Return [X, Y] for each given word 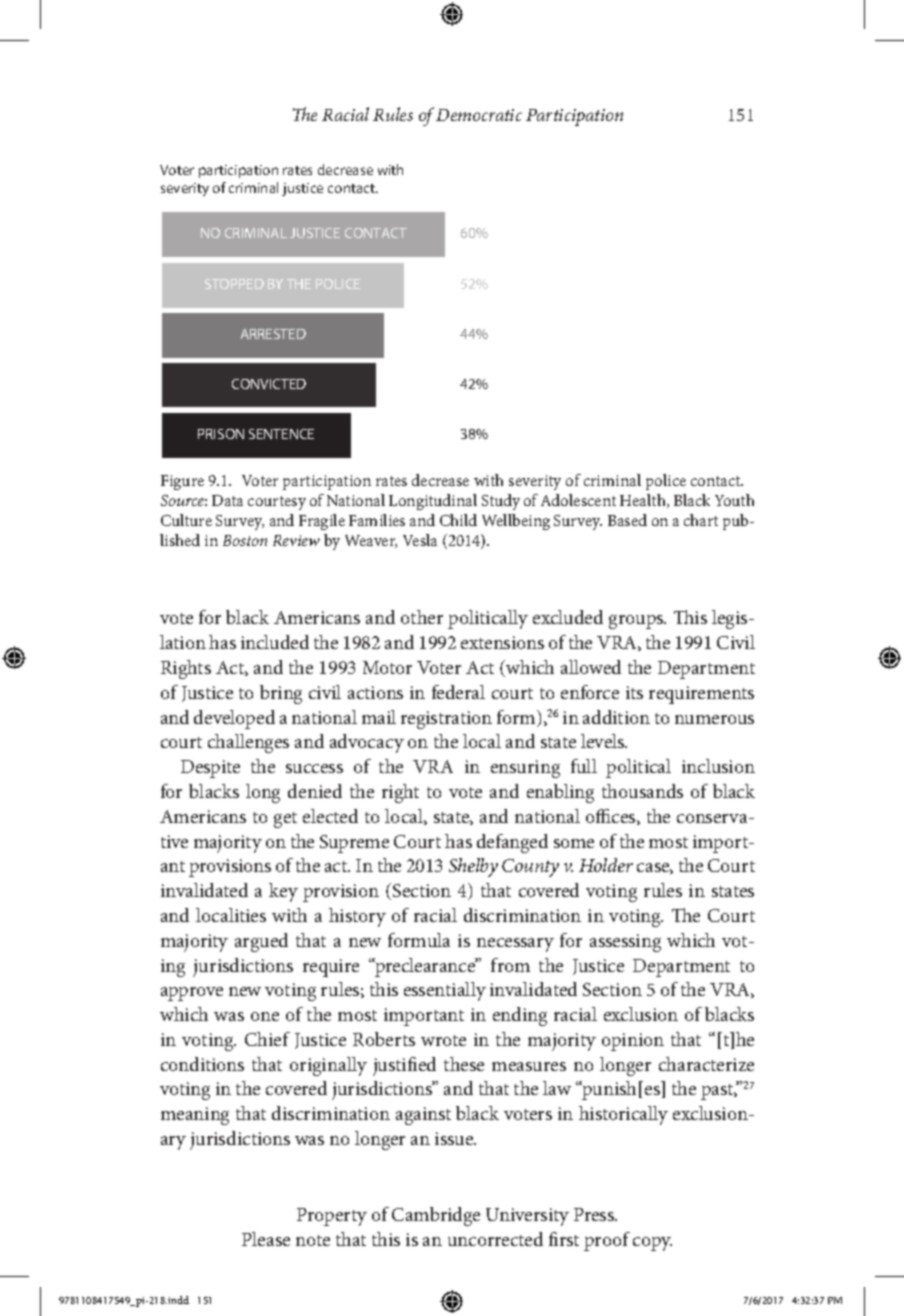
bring [281, 694]
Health [644, 501]
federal [458, 692]
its [634, 692]
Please [266, 1239]
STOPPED [234, 284]
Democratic [479, 115]
